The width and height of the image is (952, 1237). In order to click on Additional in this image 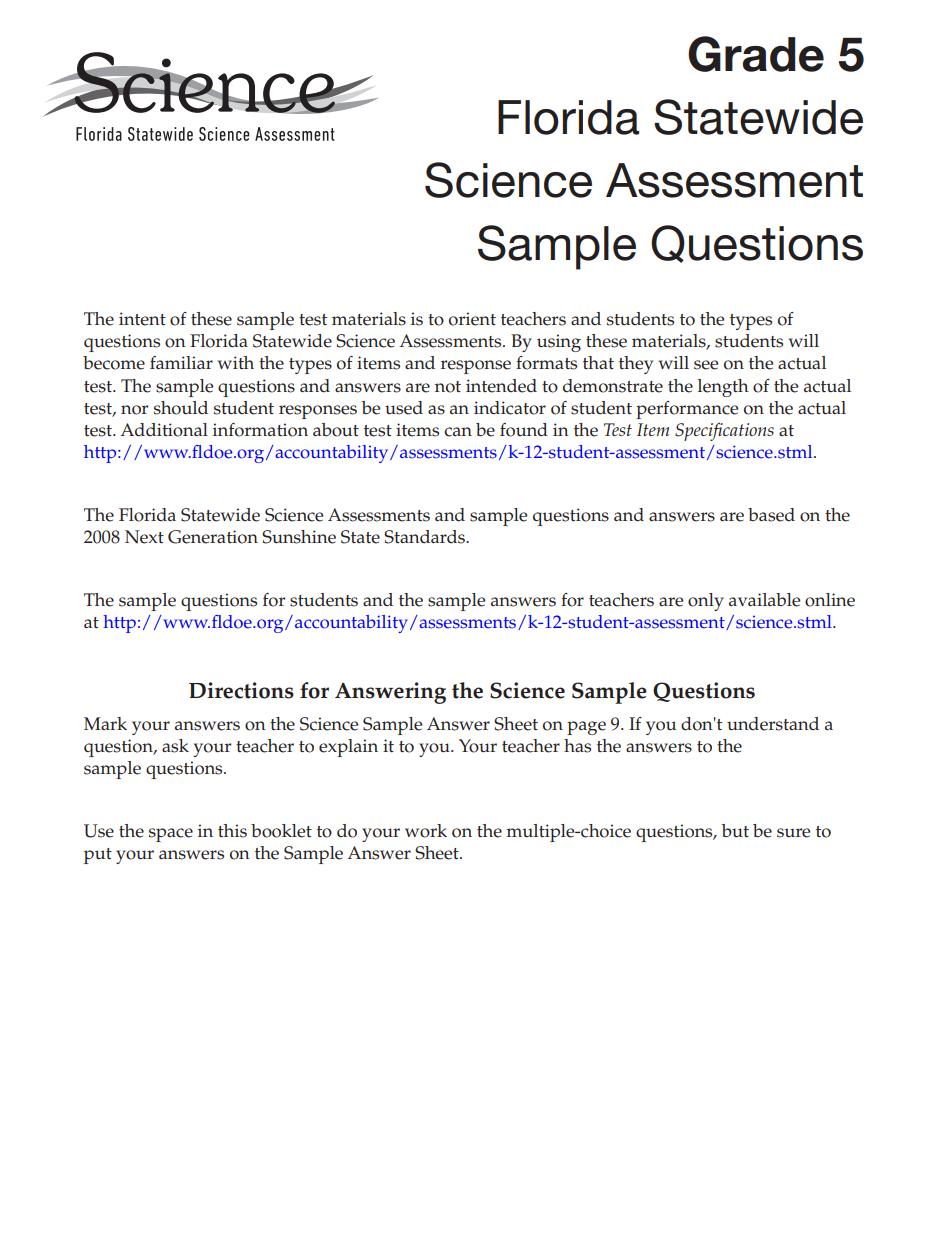, I will do `click(164, 430)`.
